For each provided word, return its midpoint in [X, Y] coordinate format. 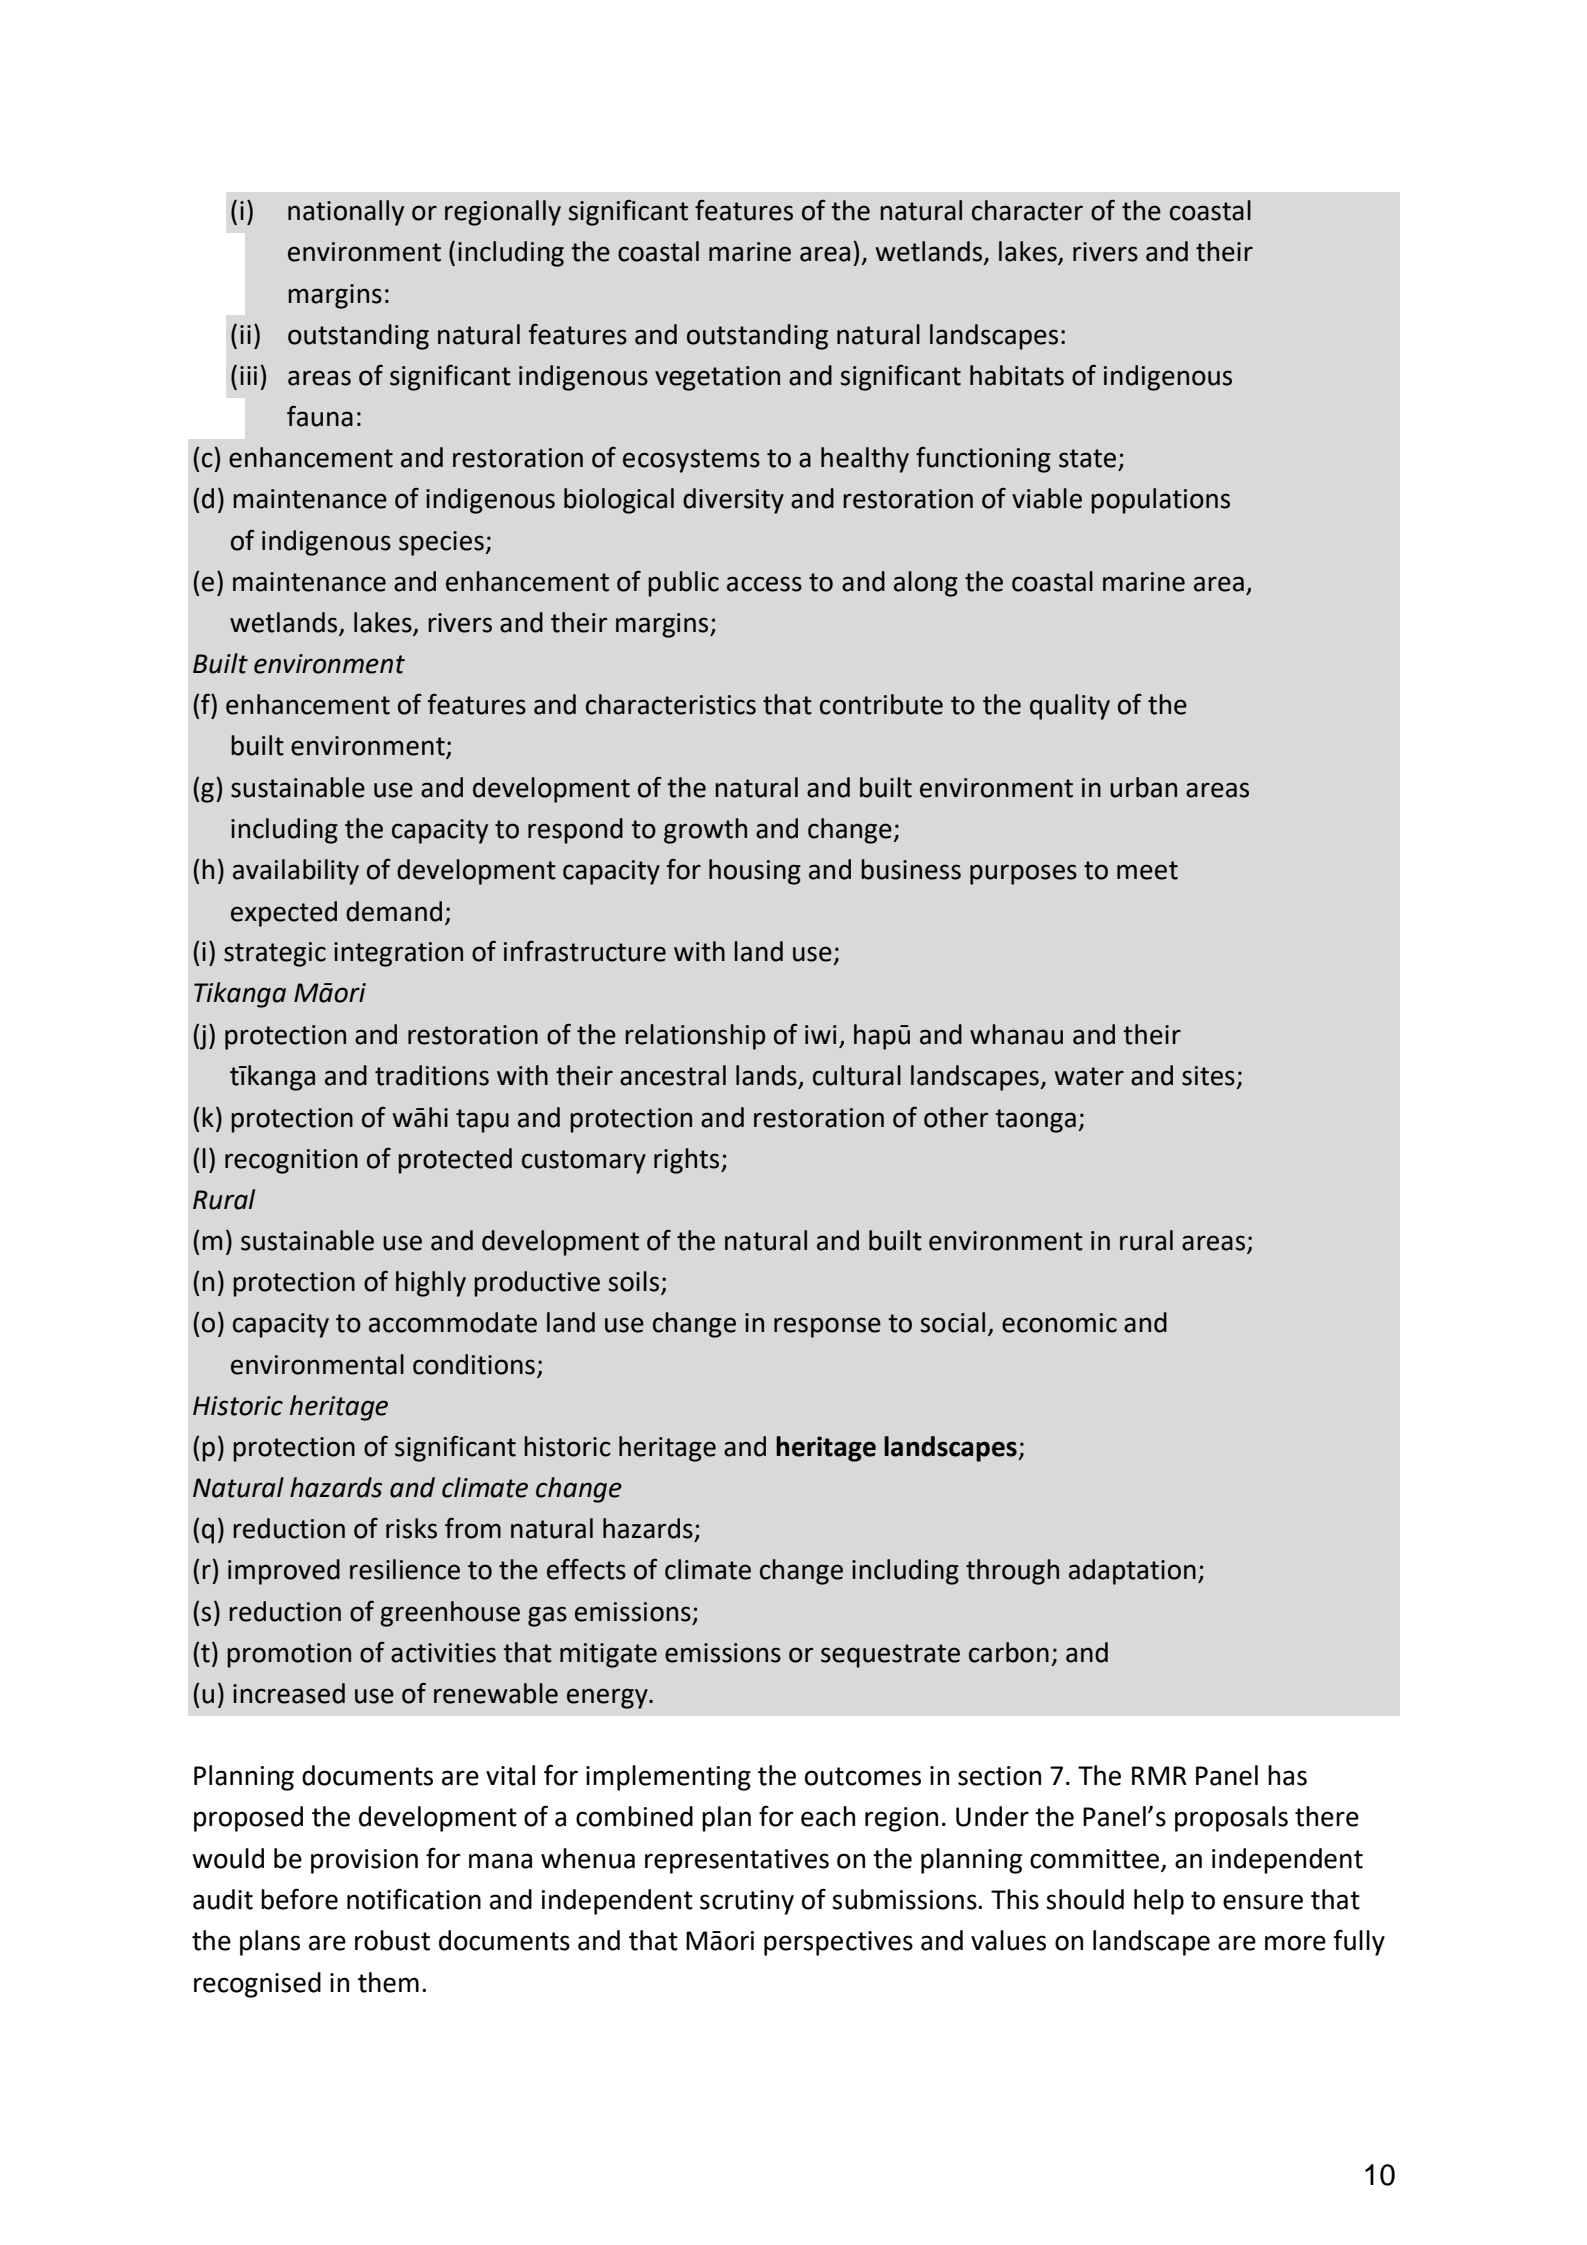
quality [1070, 707]
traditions [432, 1075]
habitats [1017, 375]
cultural [857, 1075]
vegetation [717, 378]
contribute [881, 704]
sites [1208, 1076]
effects [586, 1569]
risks [411, 1528]
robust [392, 1940]
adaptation [1132, 1572]
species [442, 543]
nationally [346, 213]
